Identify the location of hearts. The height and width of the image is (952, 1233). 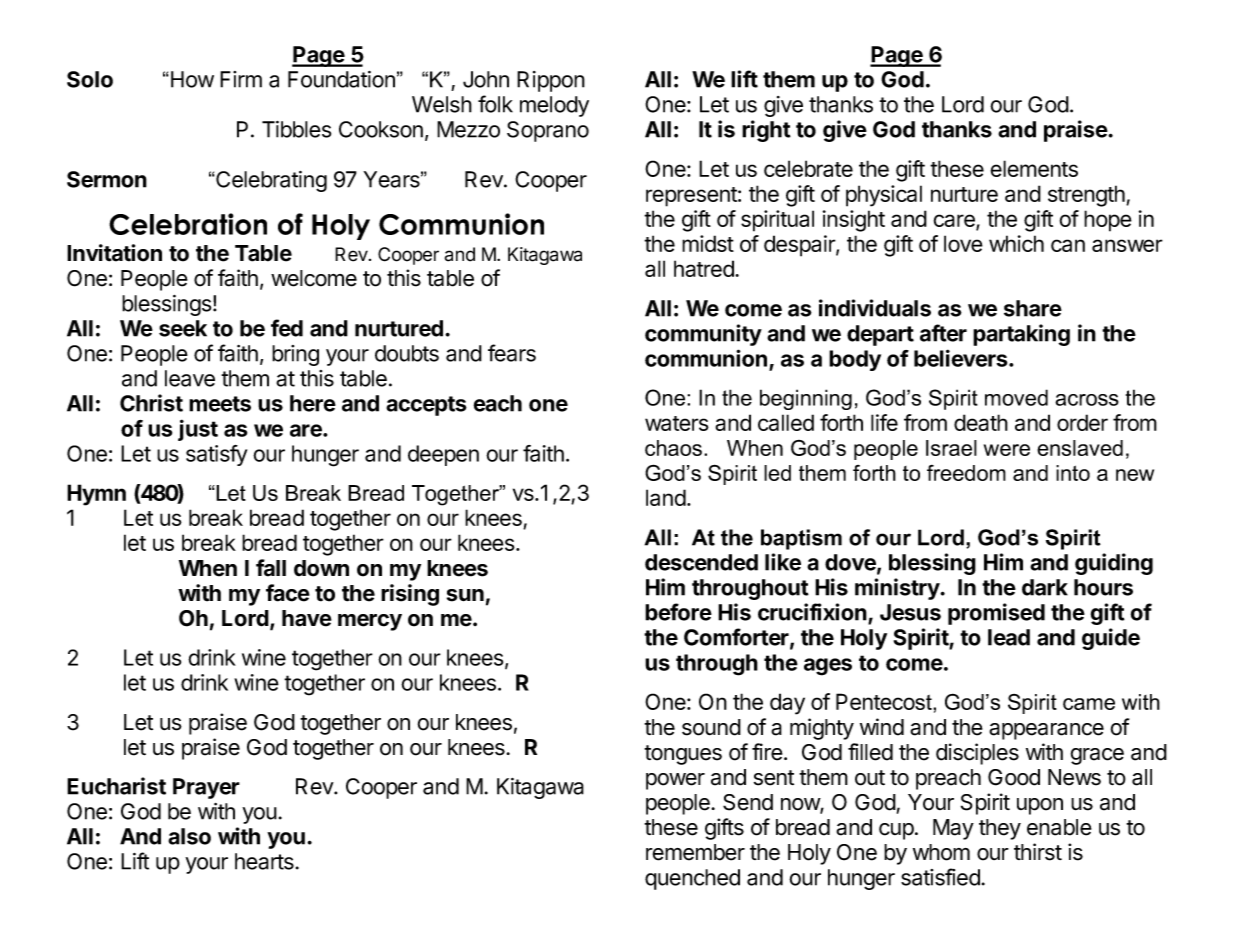
(264, 861).
